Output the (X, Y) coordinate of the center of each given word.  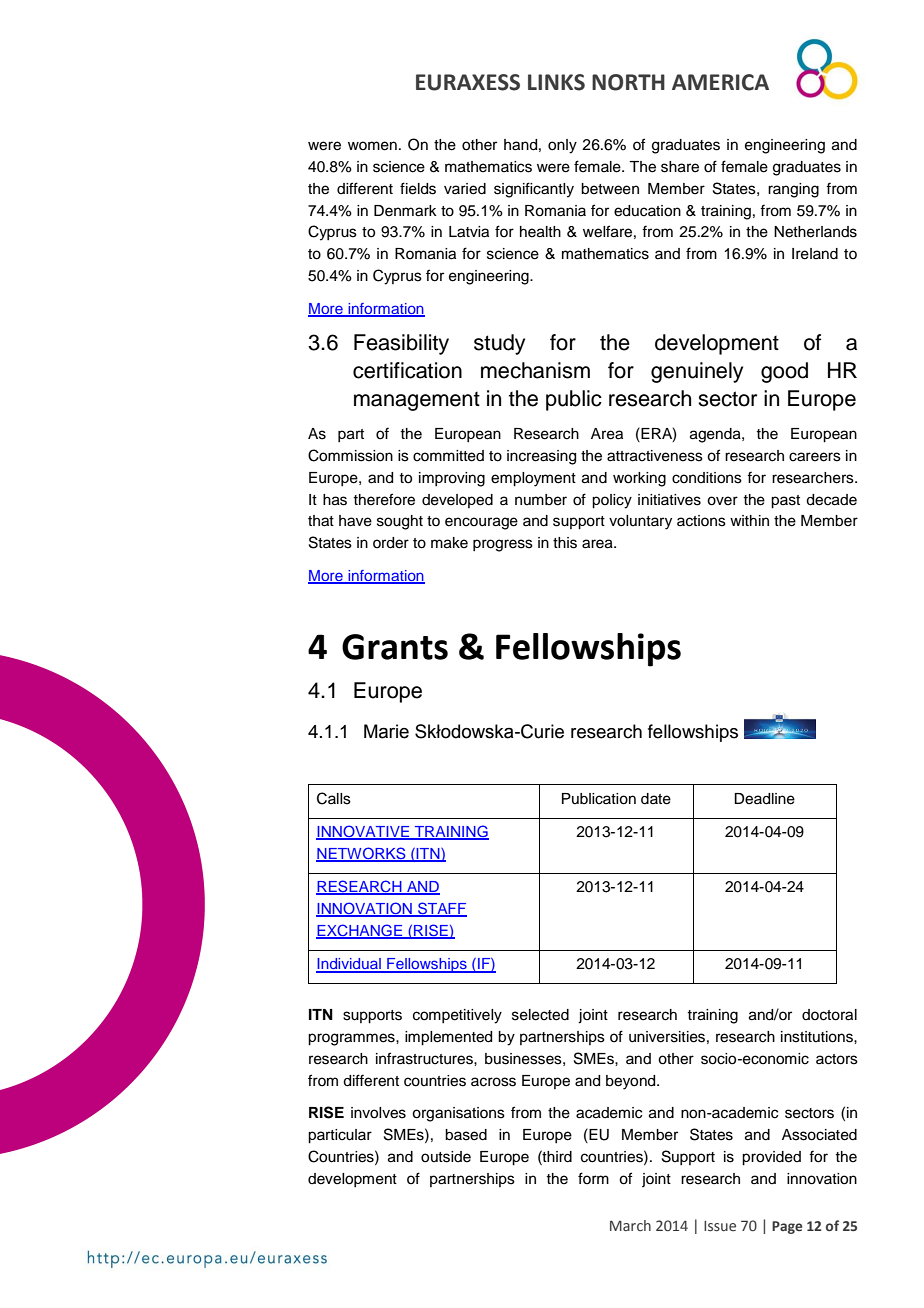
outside (446, 1157)
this (565, 543)
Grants (395, 647)
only (562, 146)
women (372, 146)
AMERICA (720, 82)
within (749, 520)
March (630, 1225)
